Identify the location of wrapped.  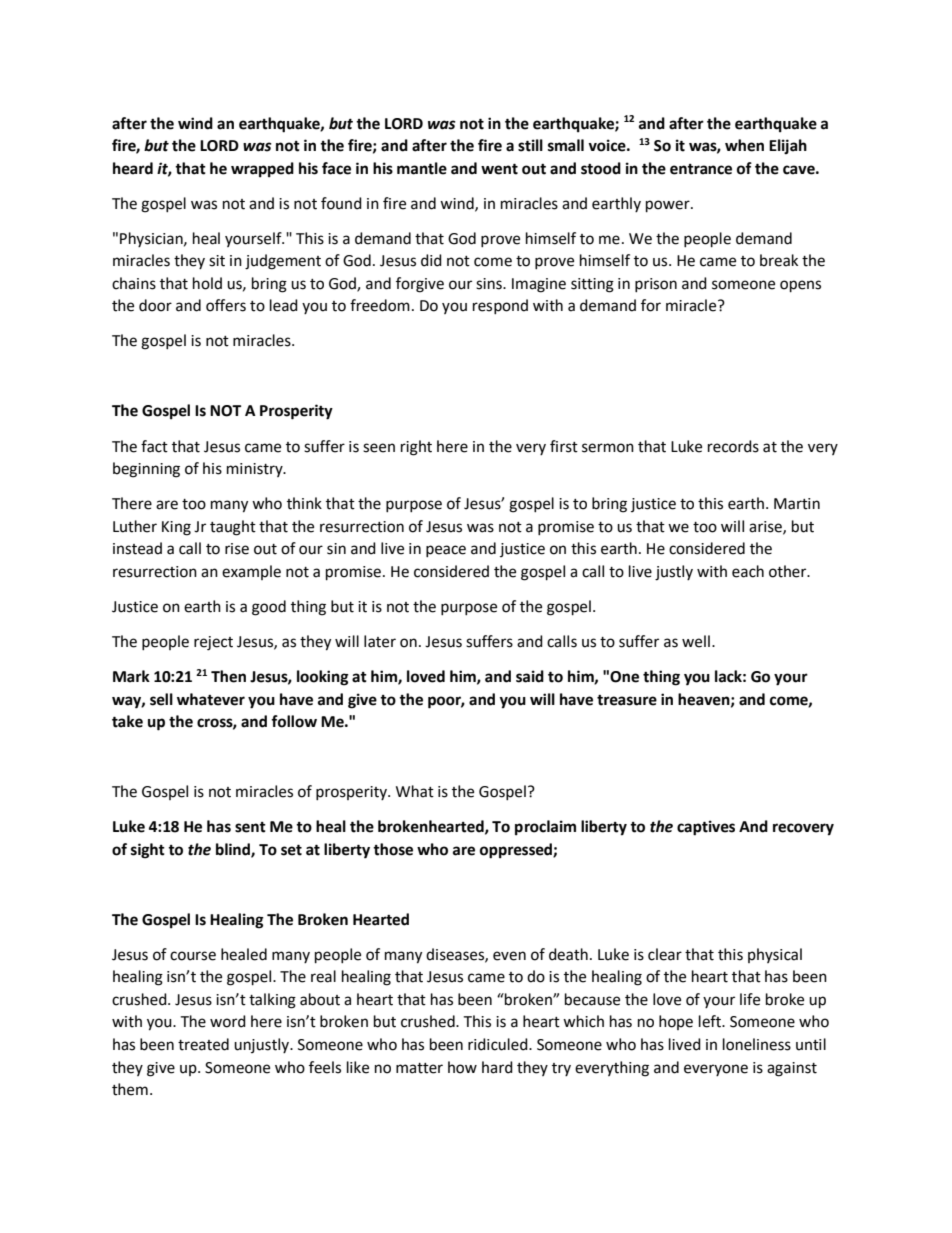
(262, 170).
